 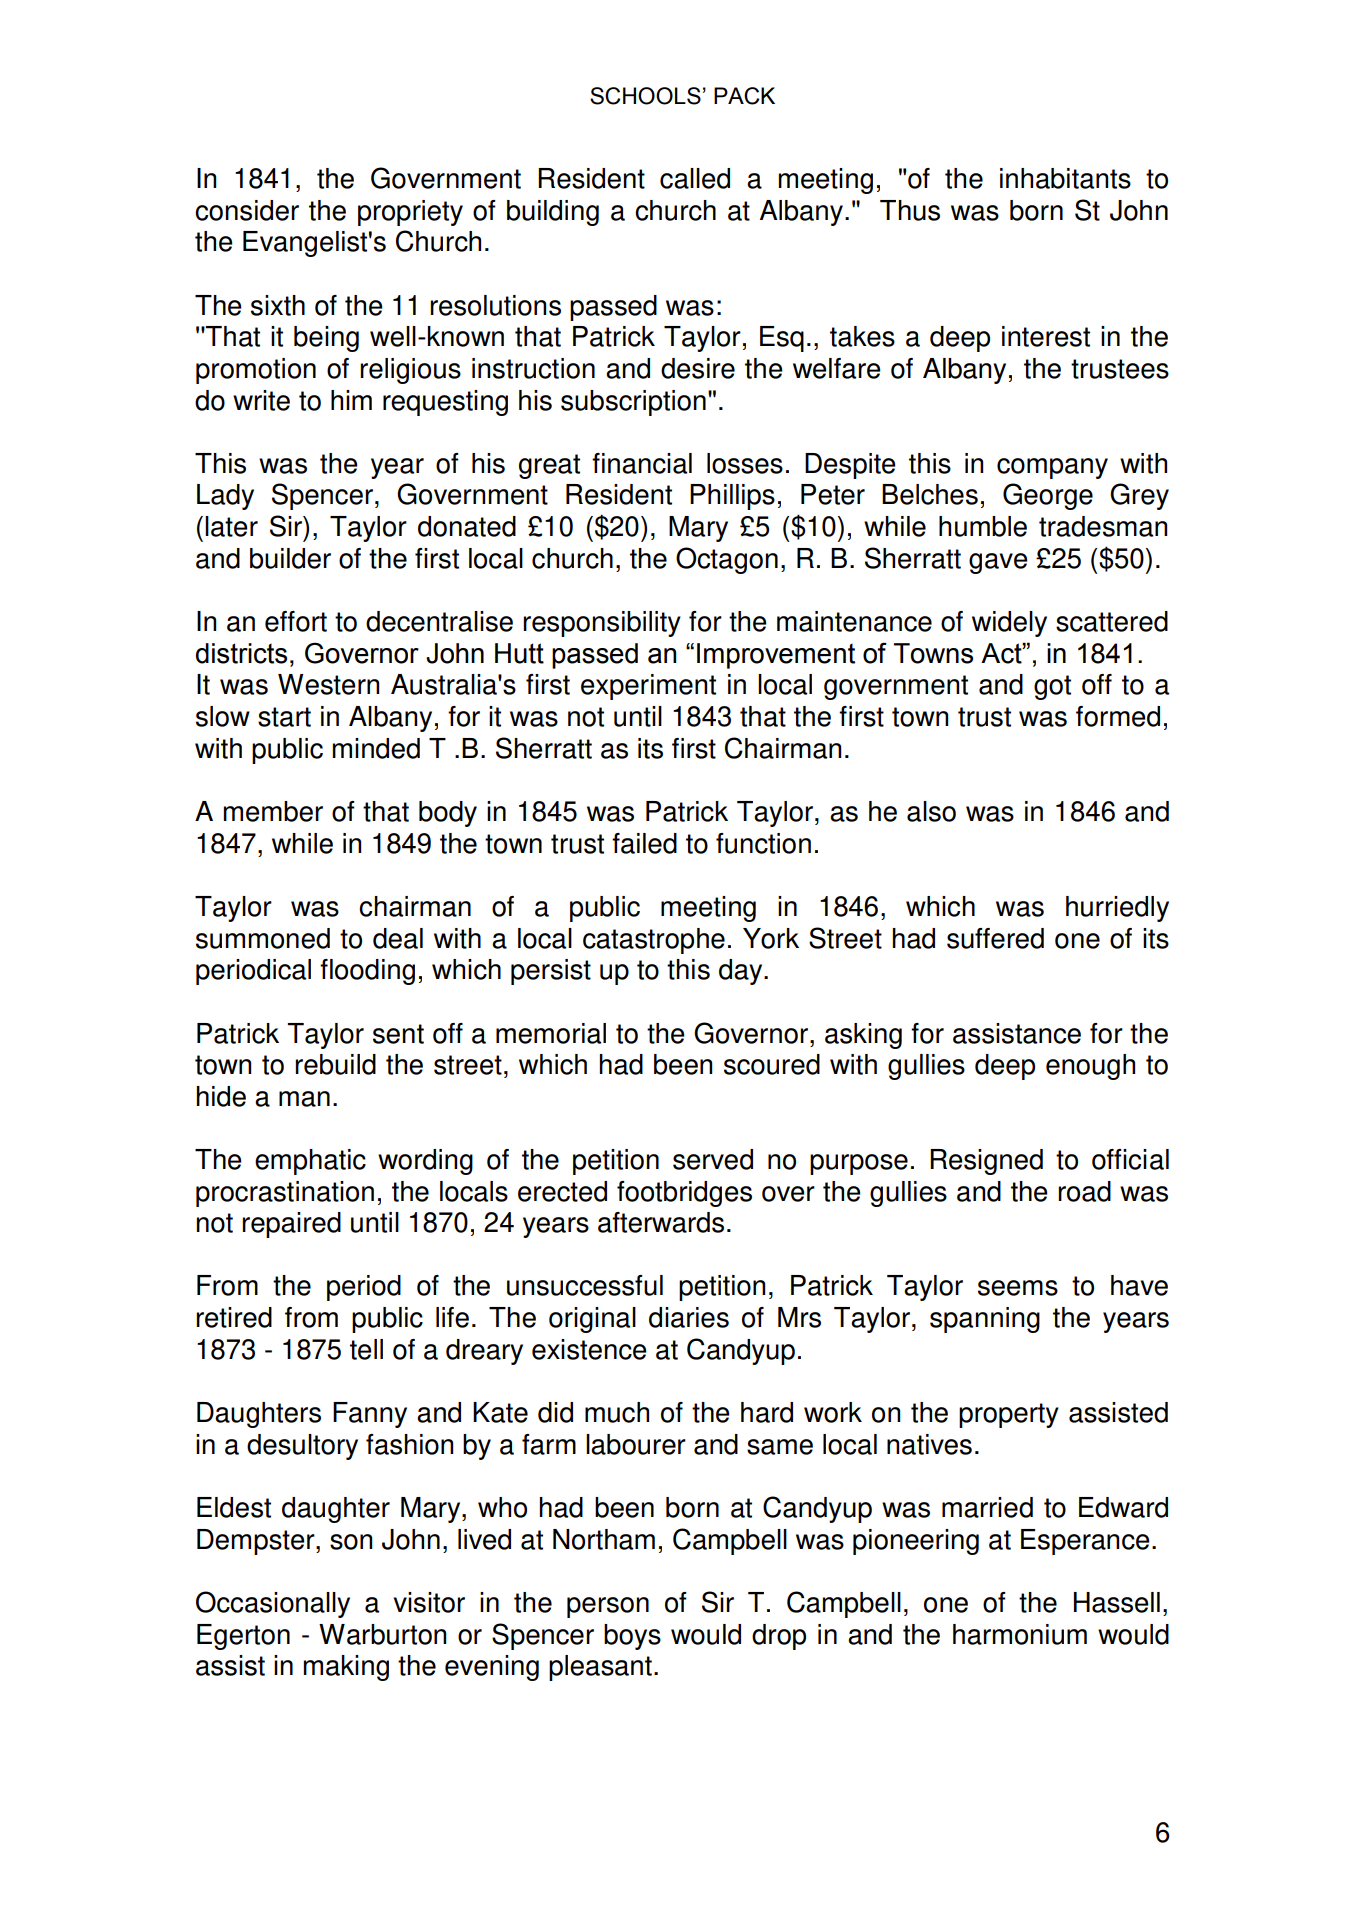 What do you see at coordinates (382, 1634) in the image?
I see `Warburton` at bounding box center [382, 1634].
